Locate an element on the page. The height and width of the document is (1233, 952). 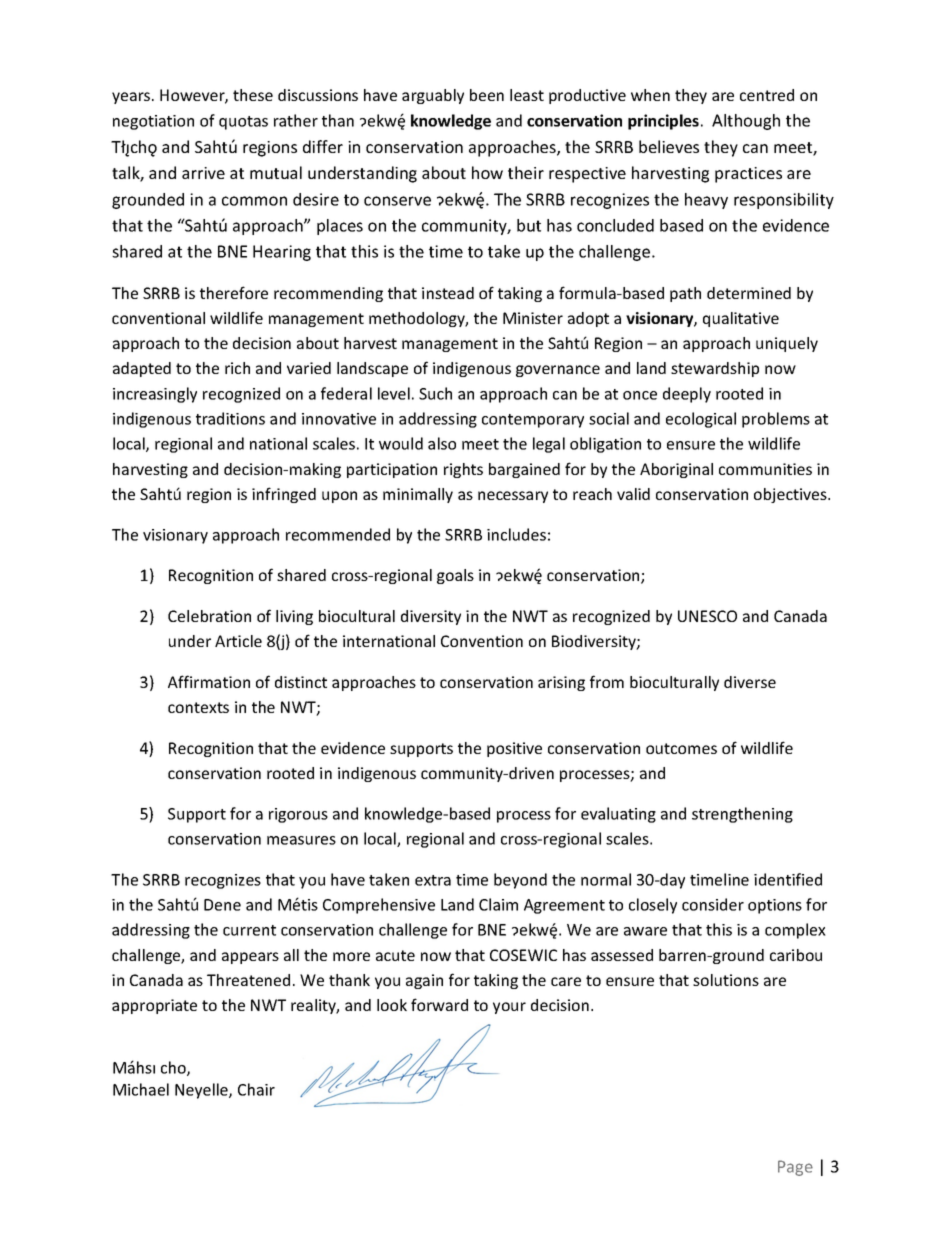
quotas is located at coordinates (243, 123).
